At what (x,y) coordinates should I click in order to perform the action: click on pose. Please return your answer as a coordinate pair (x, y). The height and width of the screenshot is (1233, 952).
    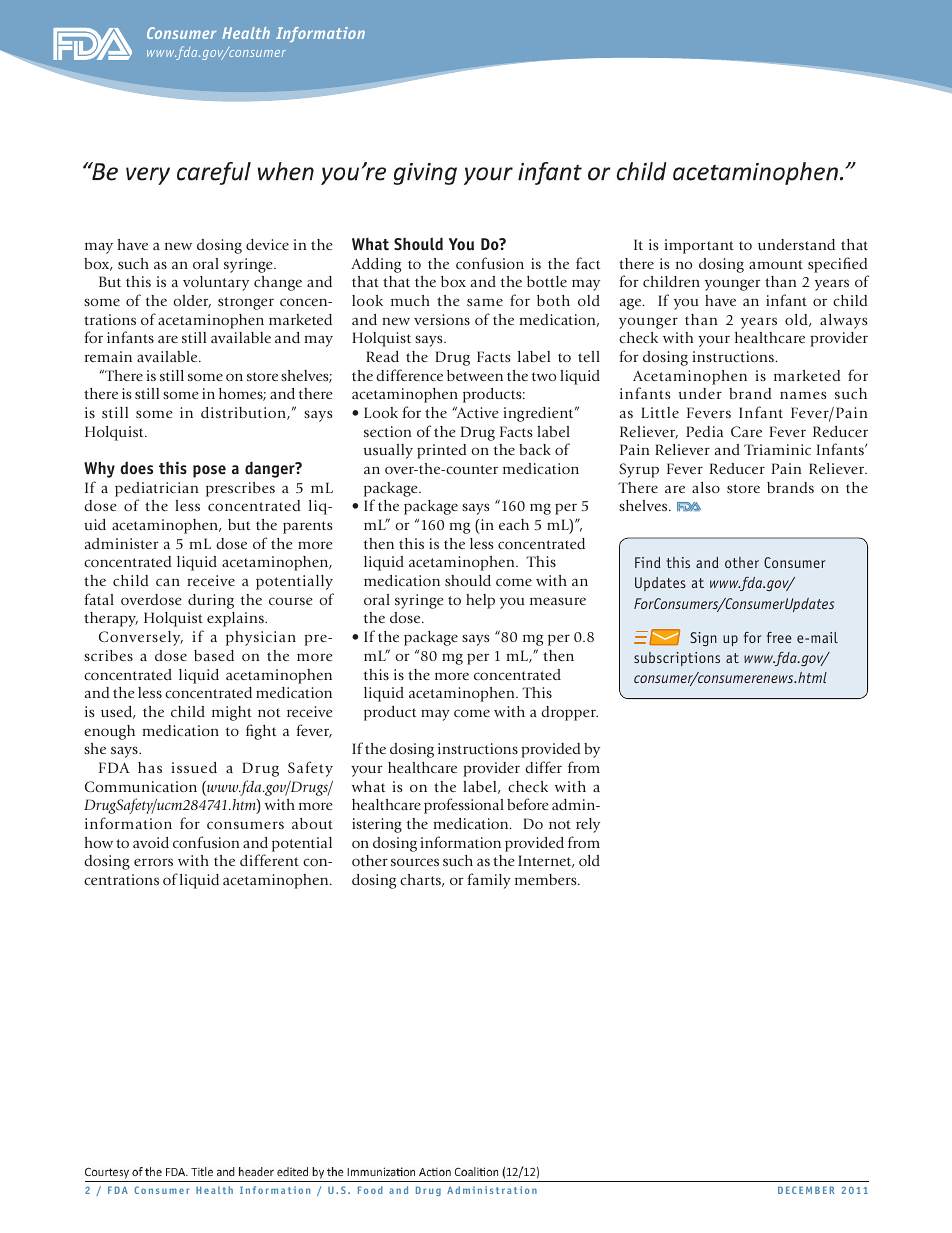
    Looking at the image, I should click on (209, 471).
